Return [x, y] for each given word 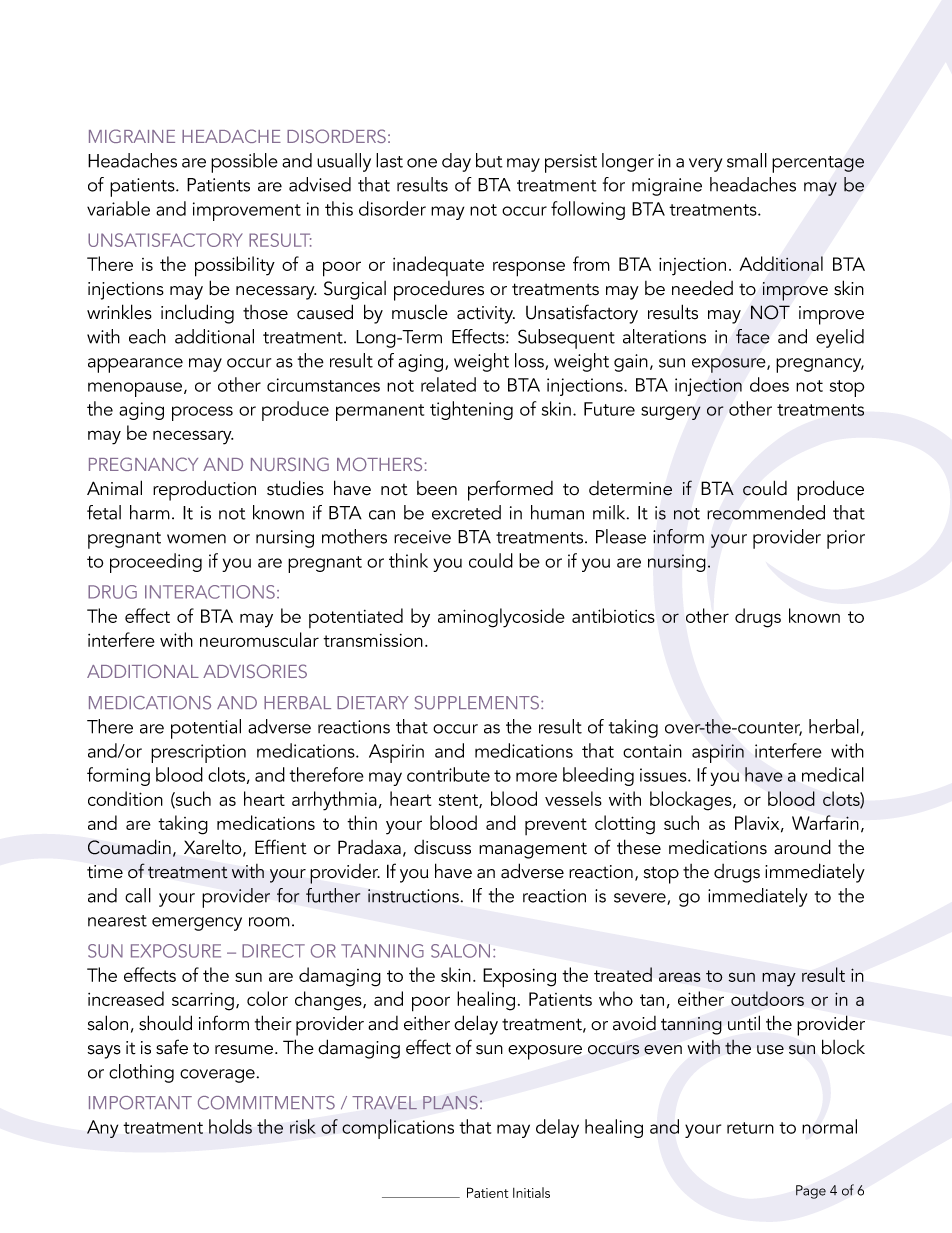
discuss [442, 847]
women [196, 539]
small [747, 160]
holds [230, 1126]
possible [244, 163]
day [456, 162]
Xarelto [214, 848]
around [802, 847]
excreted [466, 512]
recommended [766, 512]
